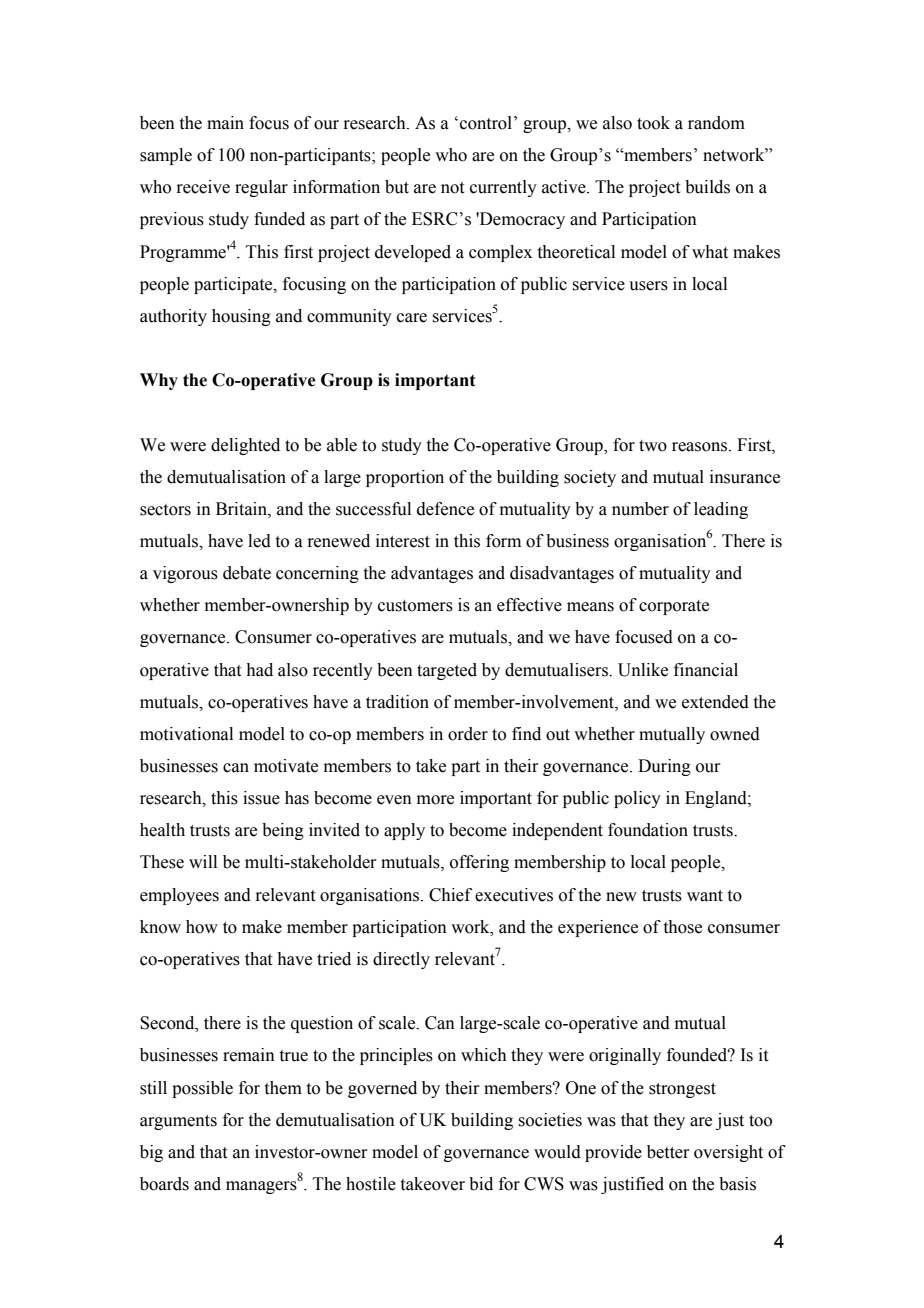  Describe the element at coordinates (452, 188) in the screenshot. I see `not` at that location.
